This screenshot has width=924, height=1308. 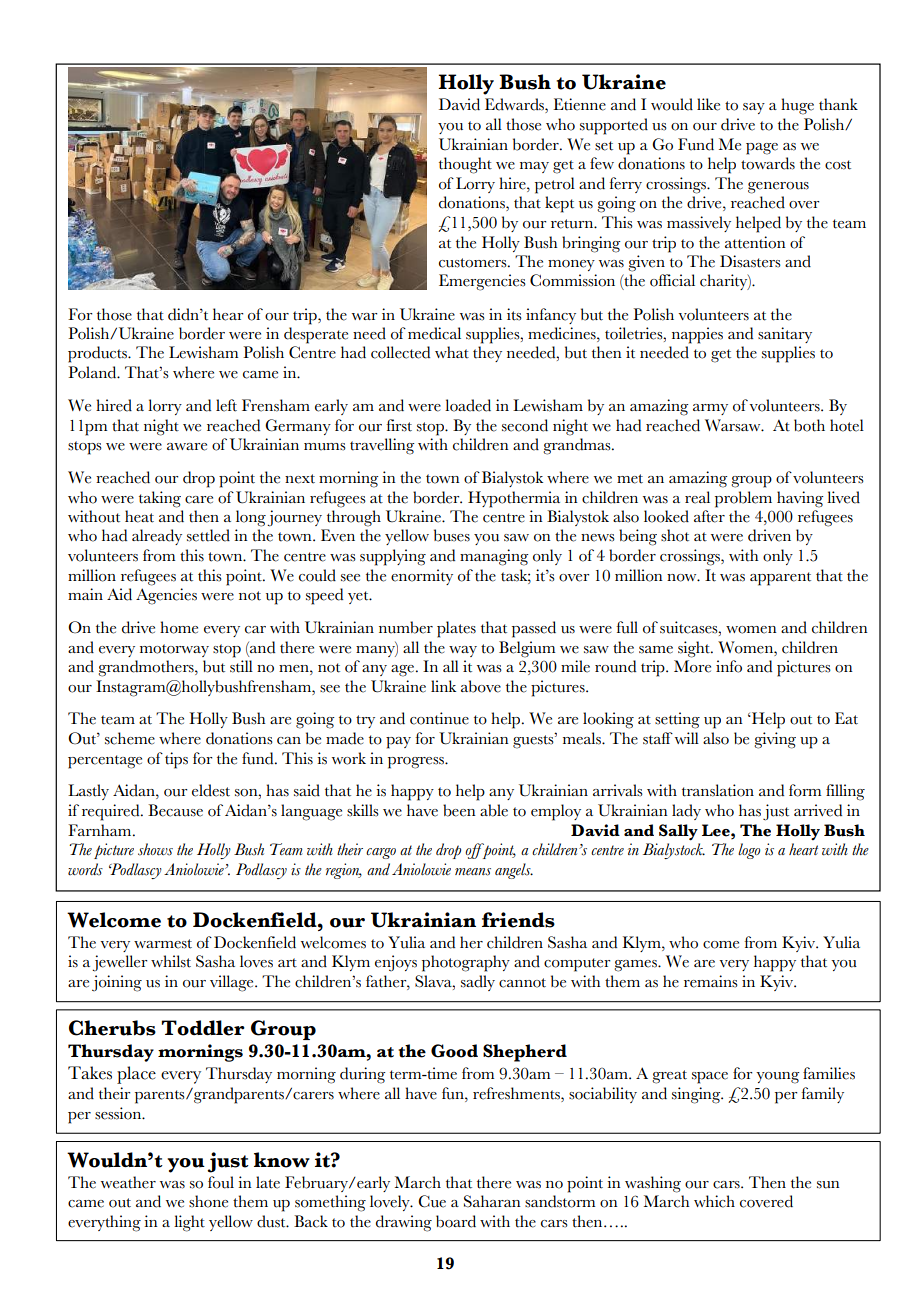 What do you see at coordinates (534, 167) in the screenshot?
I see `may` at bounding box center [534, 167].
